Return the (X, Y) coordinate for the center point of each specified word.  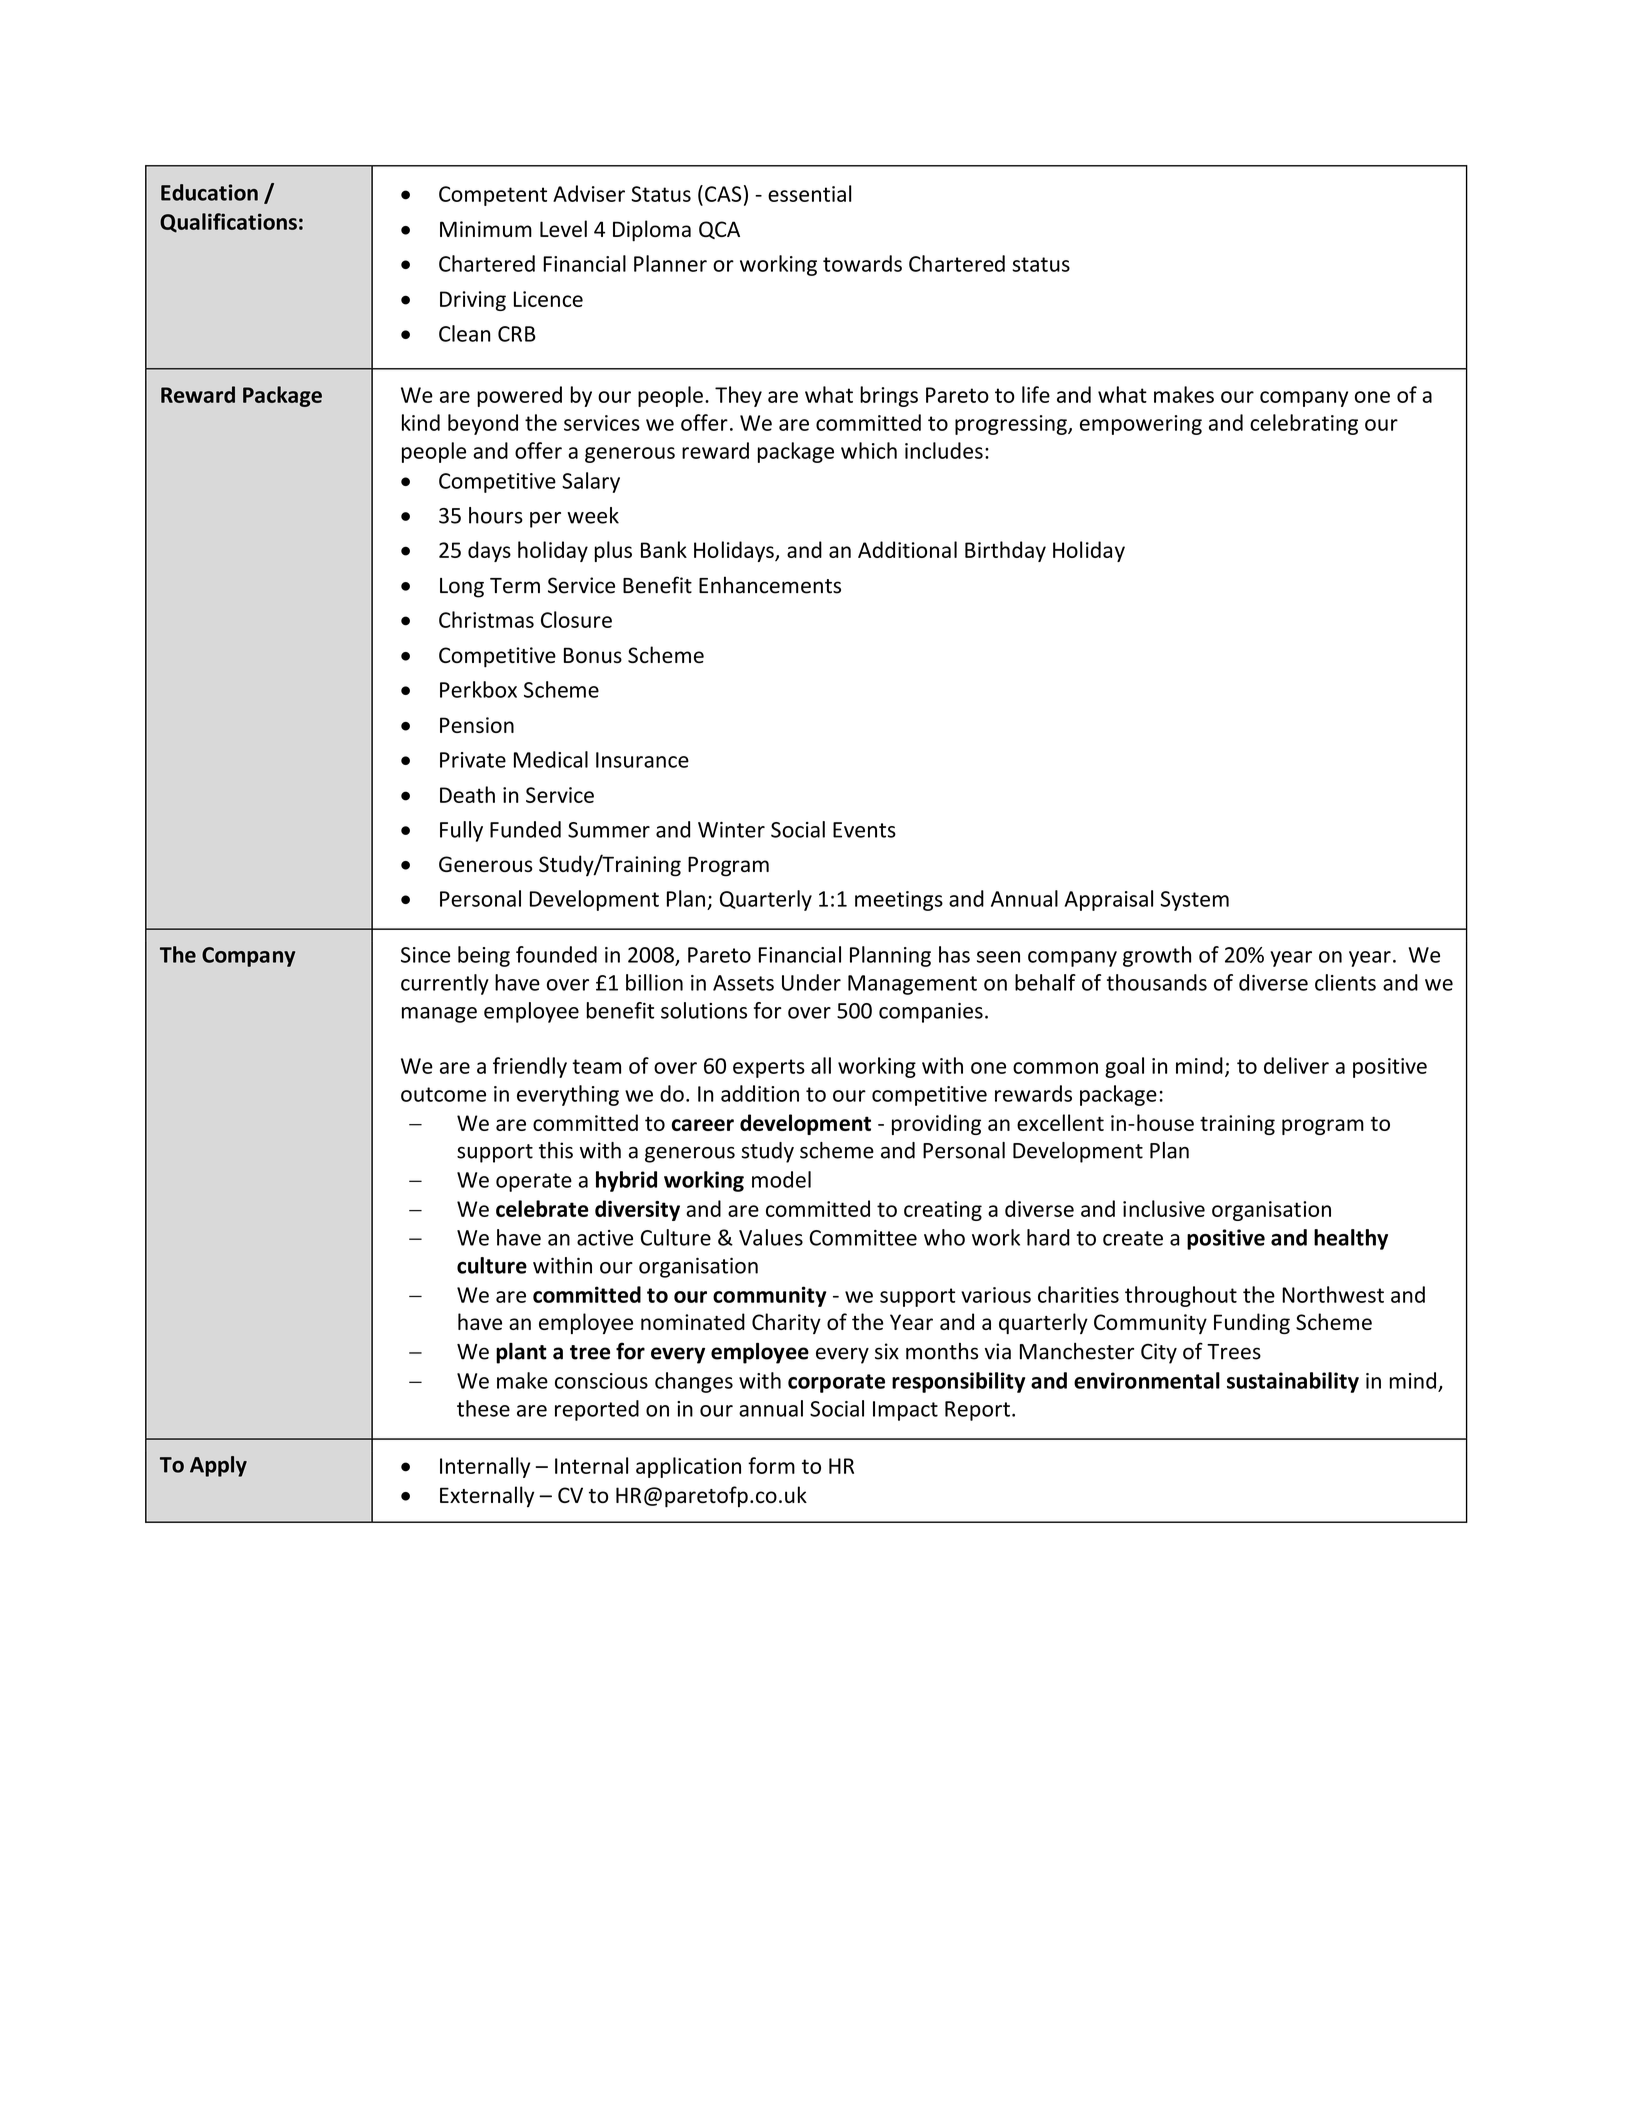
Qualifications (228, 223)
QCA (719, 230)
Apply (218, 1466)
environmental (1147, 1380)
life (1036, 394)
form (771, 1465)
